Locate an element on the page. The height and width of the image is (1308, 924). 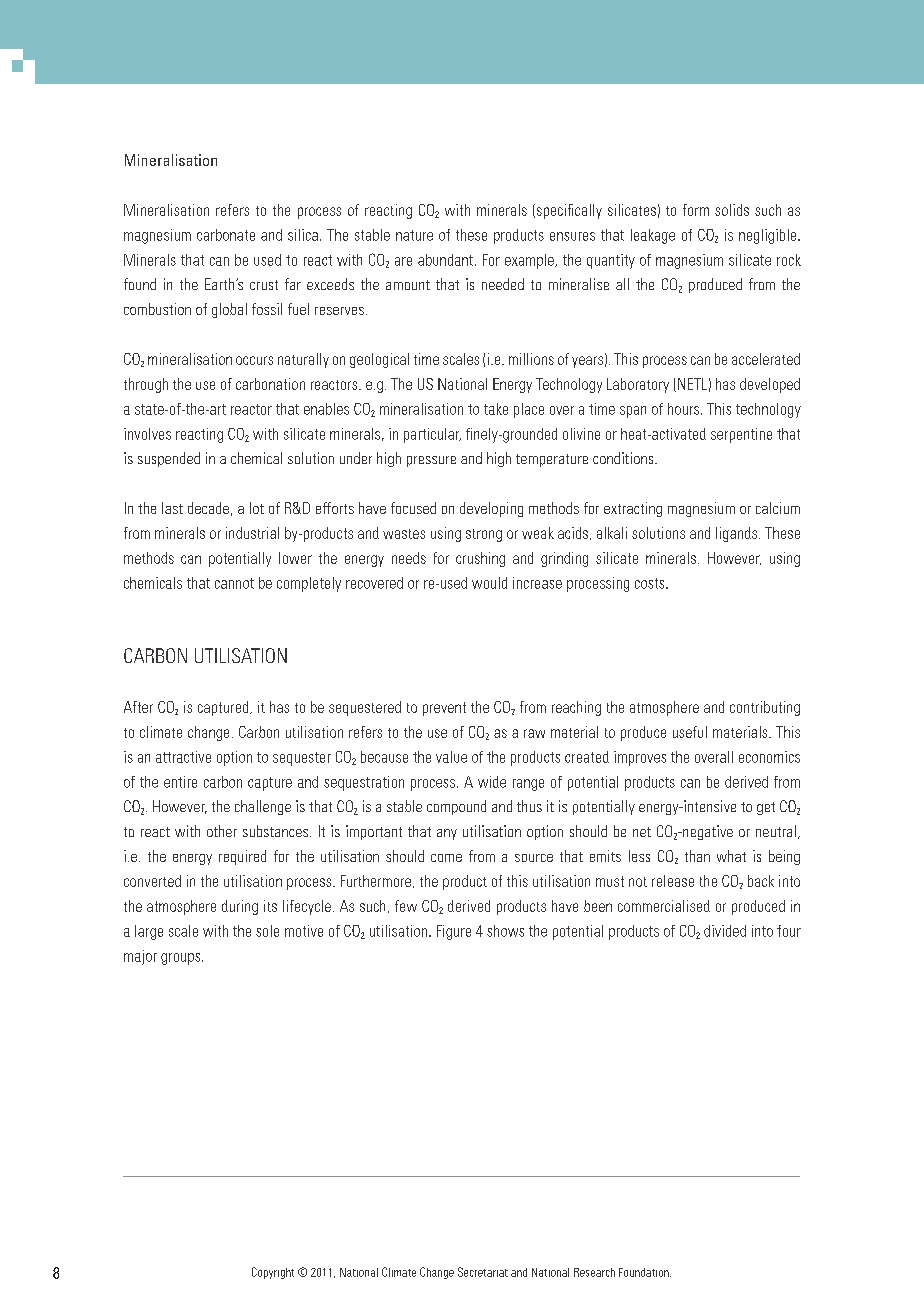
form is located at coordinates (696, 210).
